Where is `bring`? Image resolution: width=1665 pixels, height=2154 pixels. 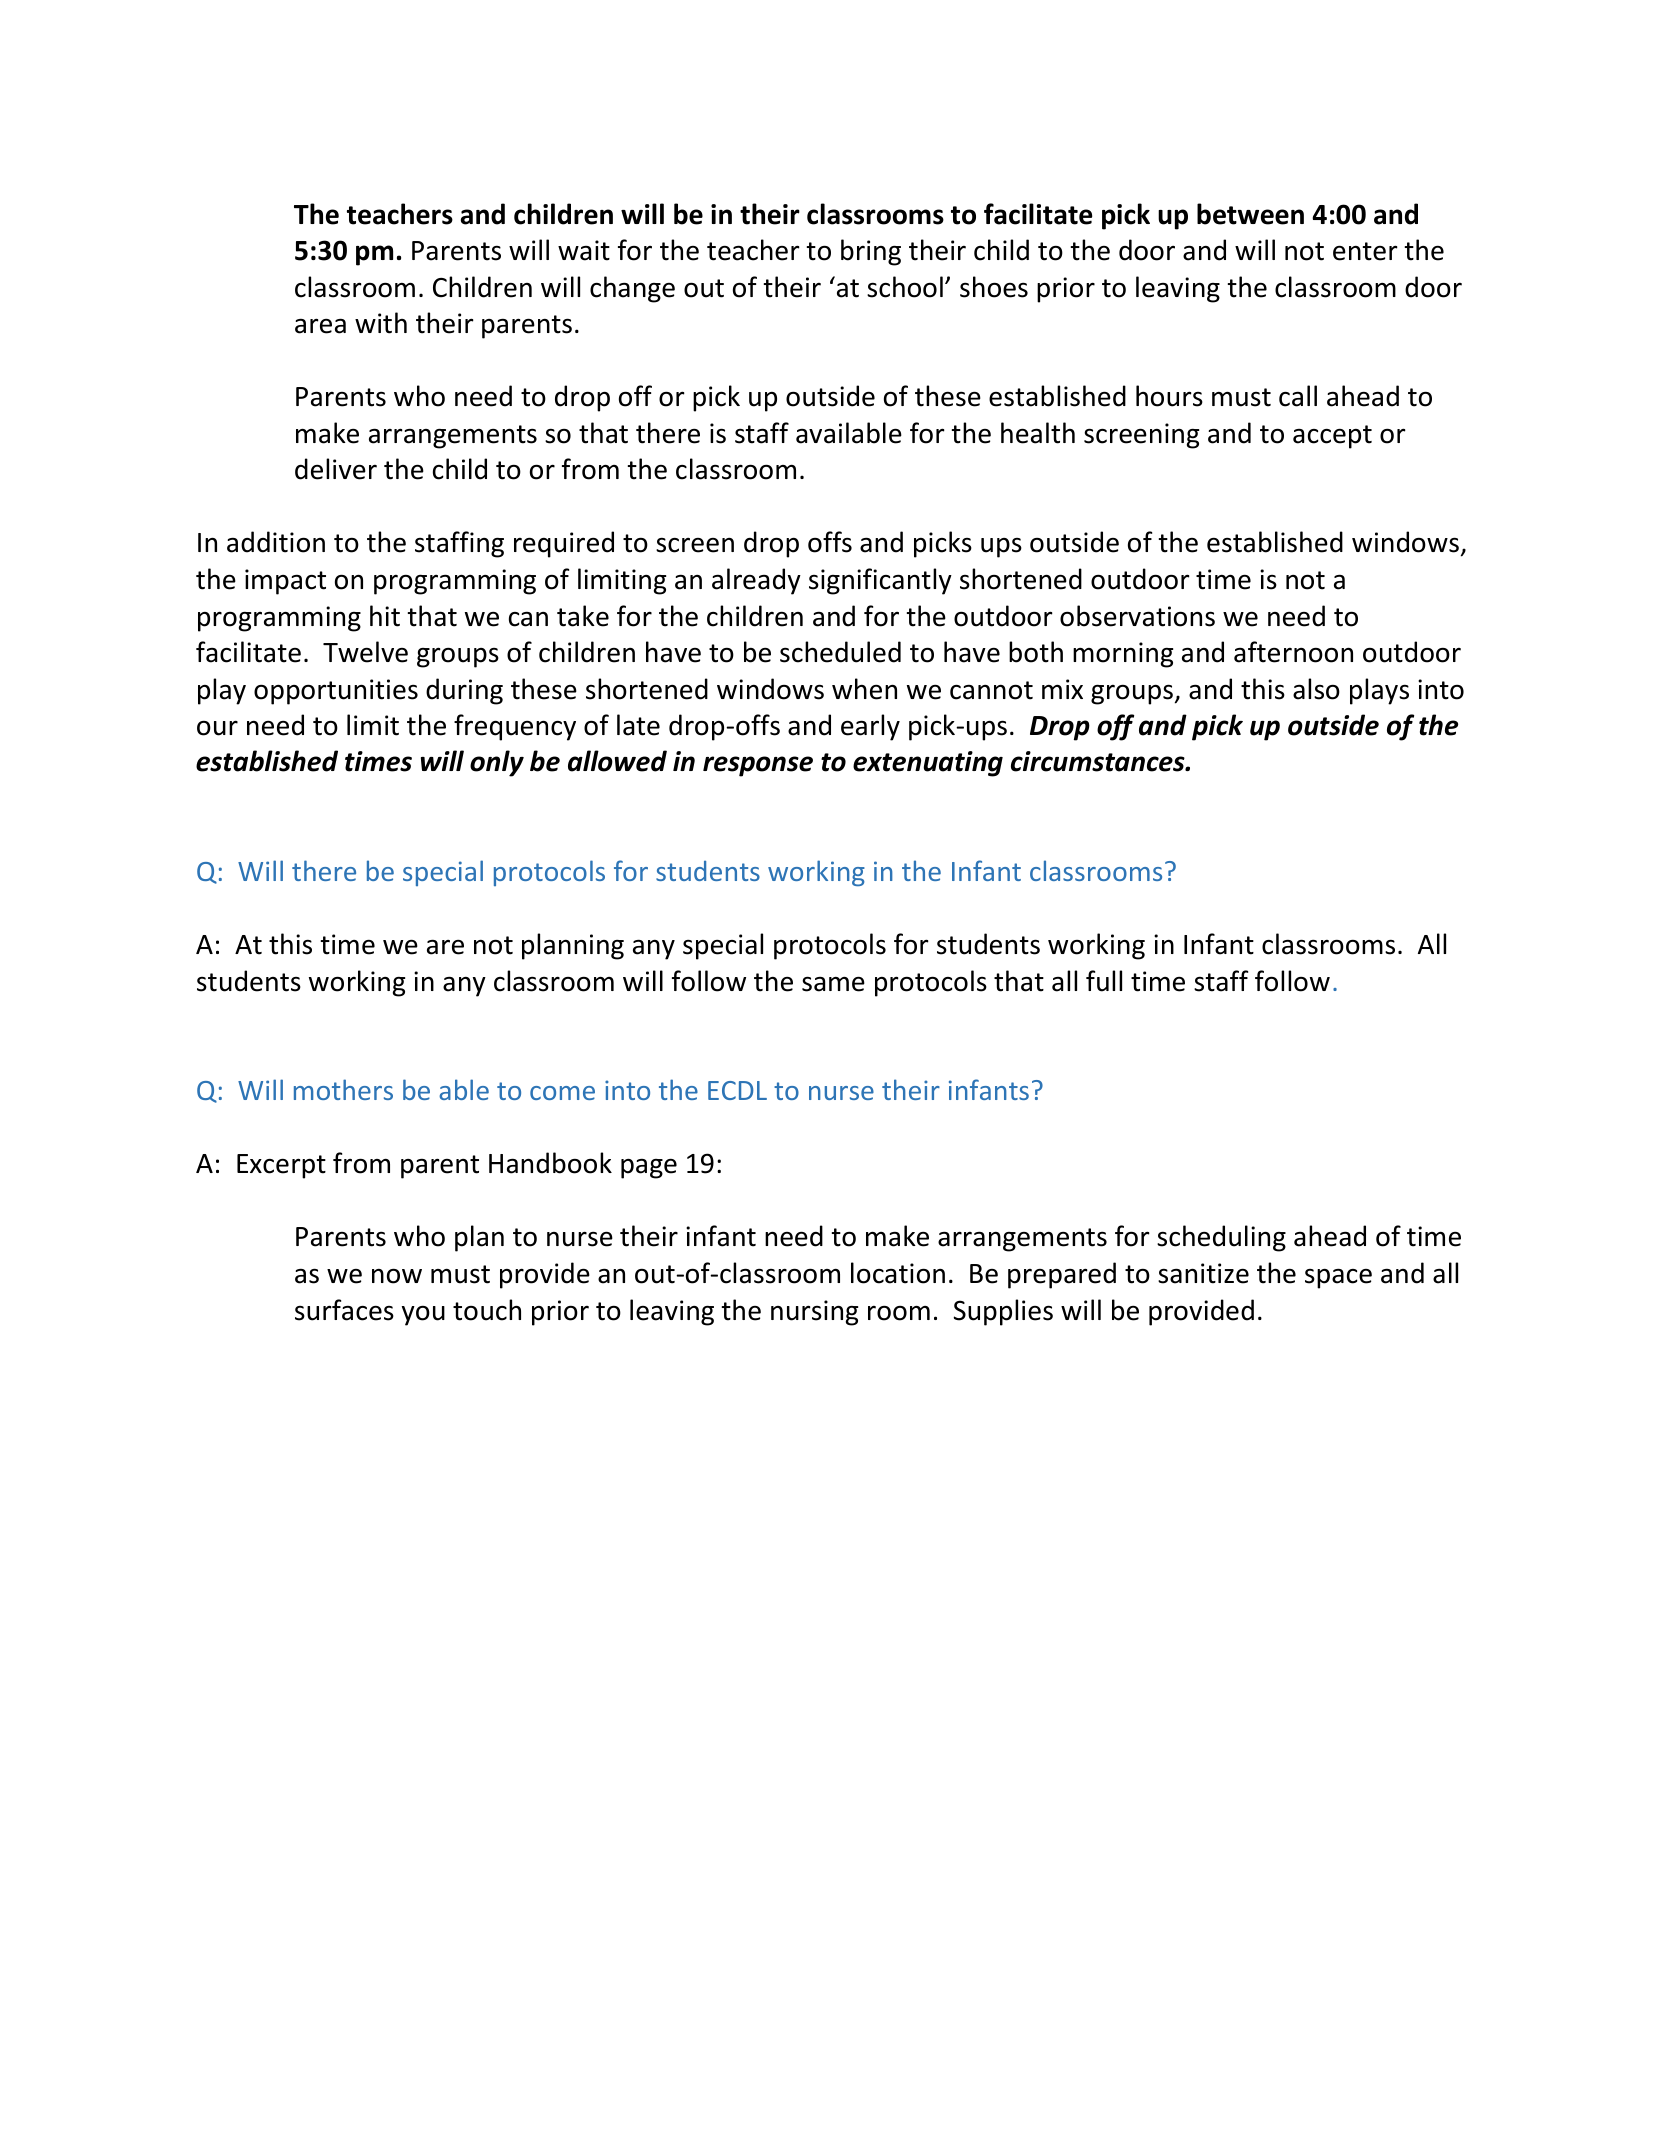 bring is located at coordinates (871, 252).
